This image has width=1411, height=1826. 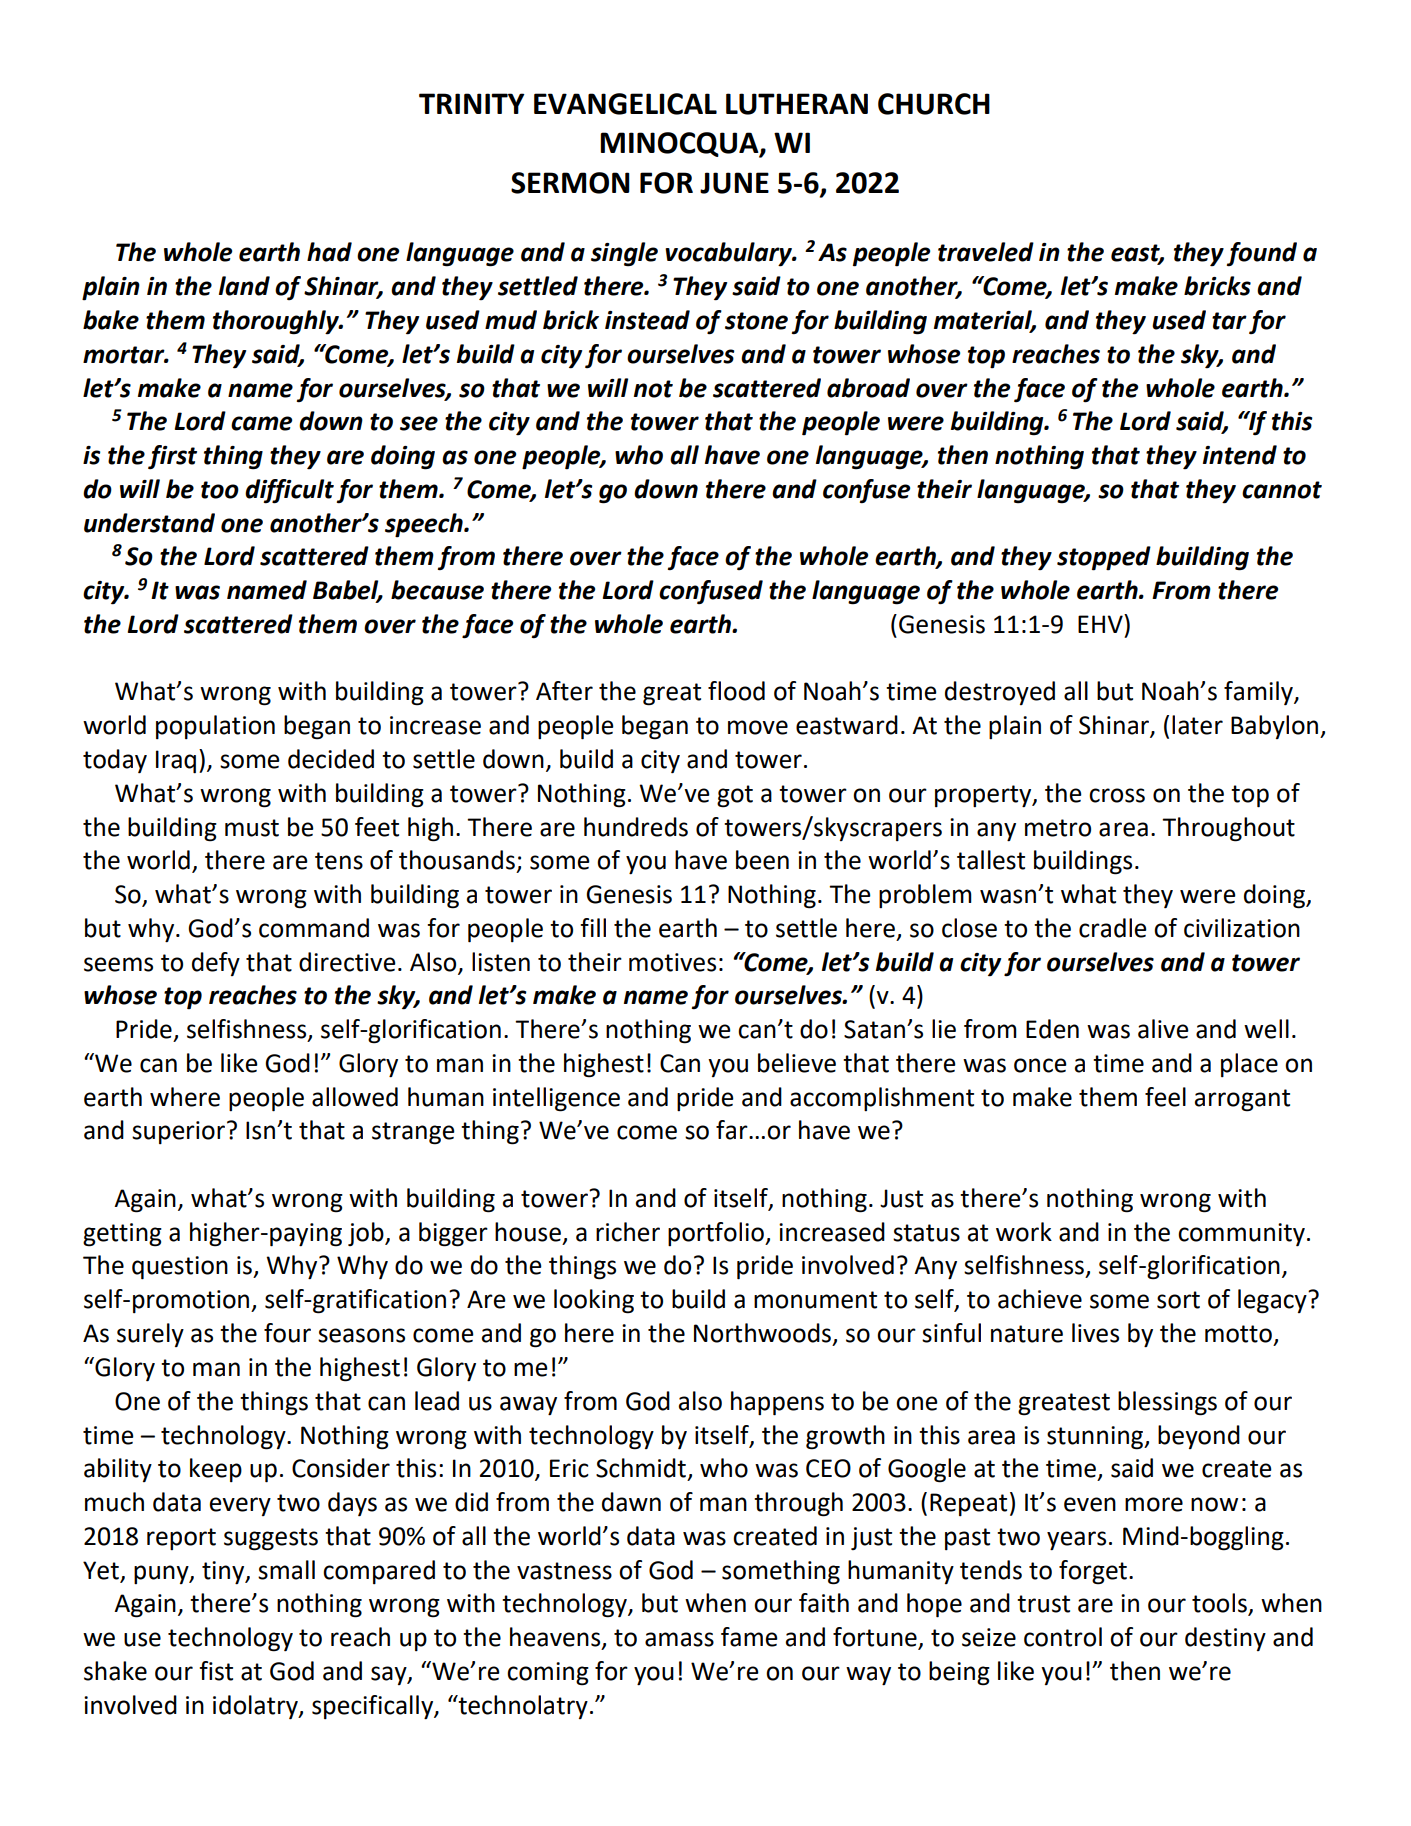 I want to click on had, so click(x=329, y=252).
